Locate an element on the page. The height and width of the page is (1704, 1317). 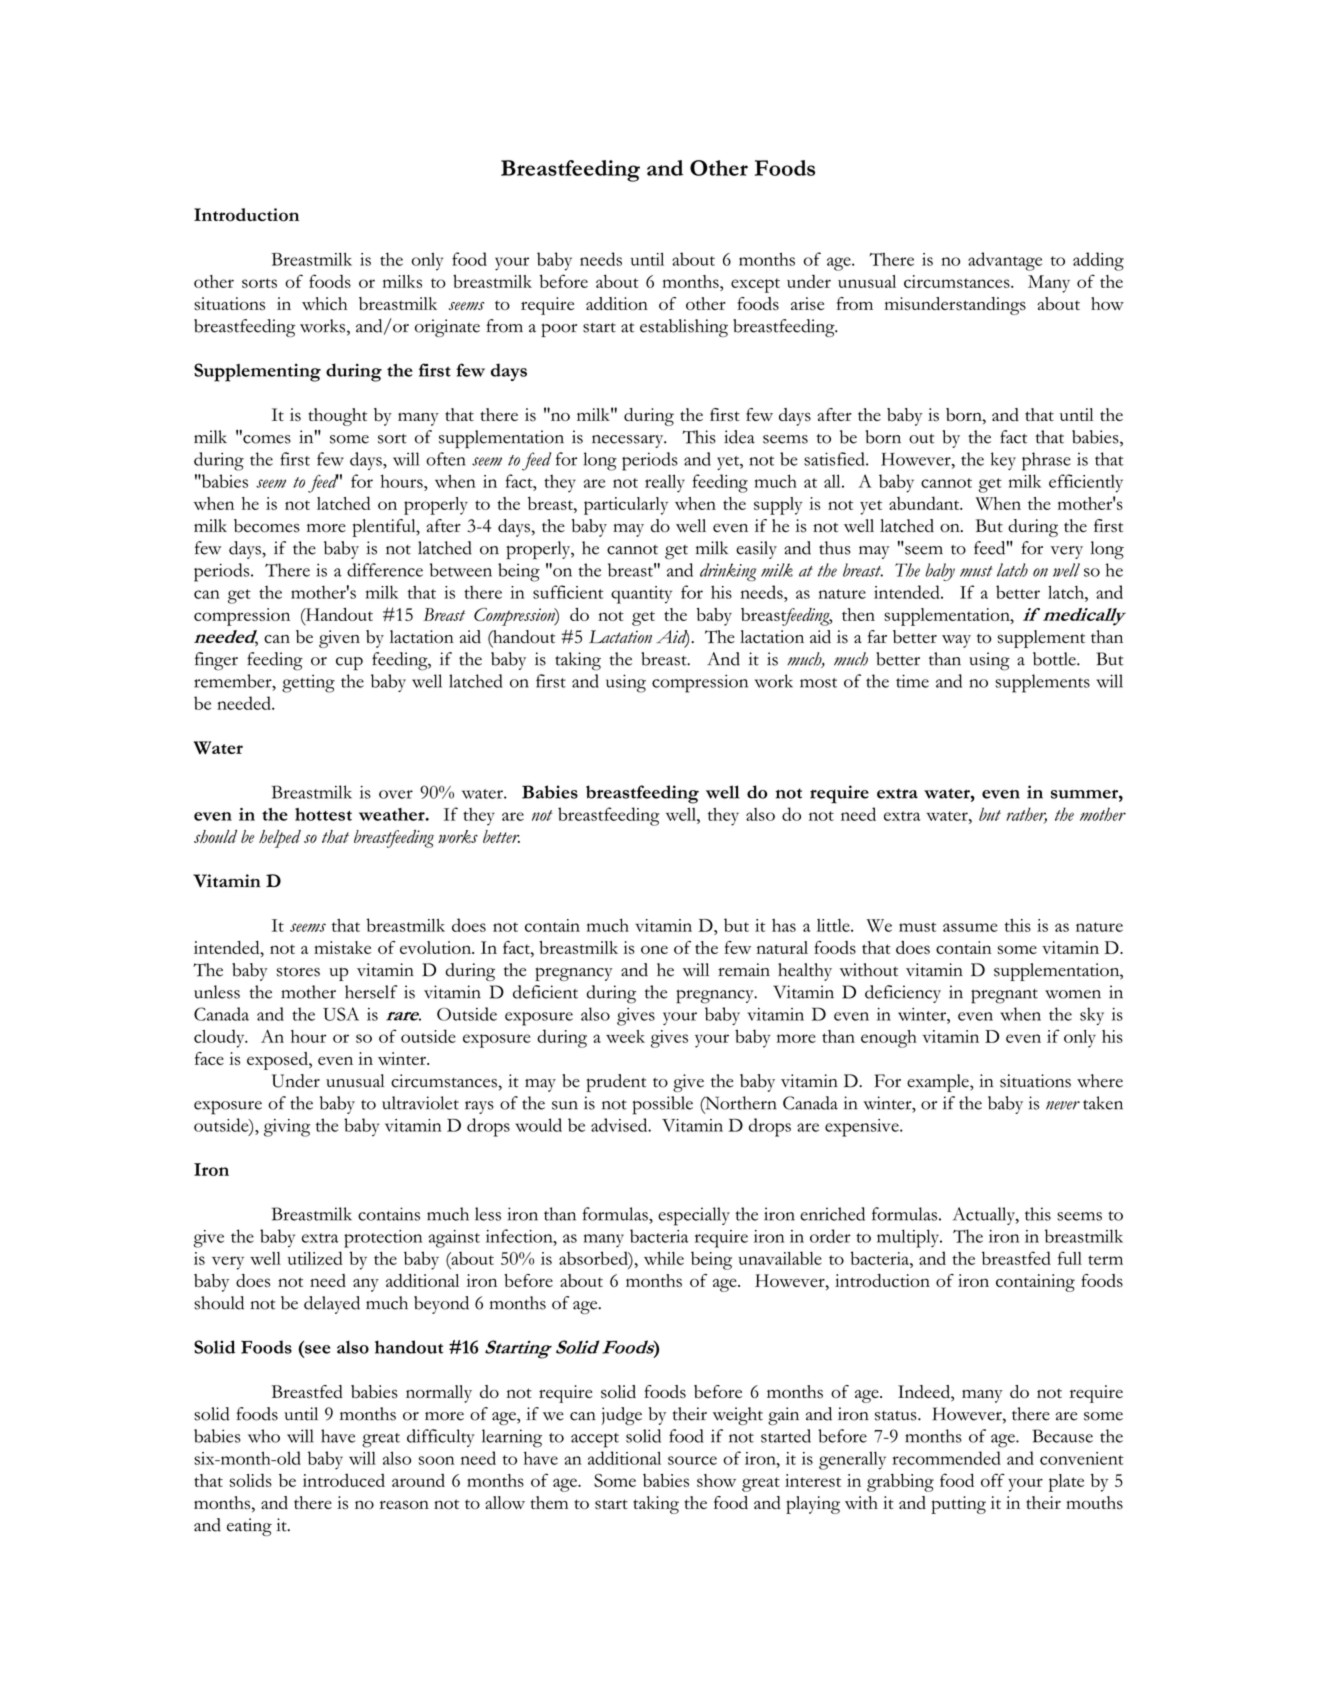
most is located at coordinates (818, 683).
